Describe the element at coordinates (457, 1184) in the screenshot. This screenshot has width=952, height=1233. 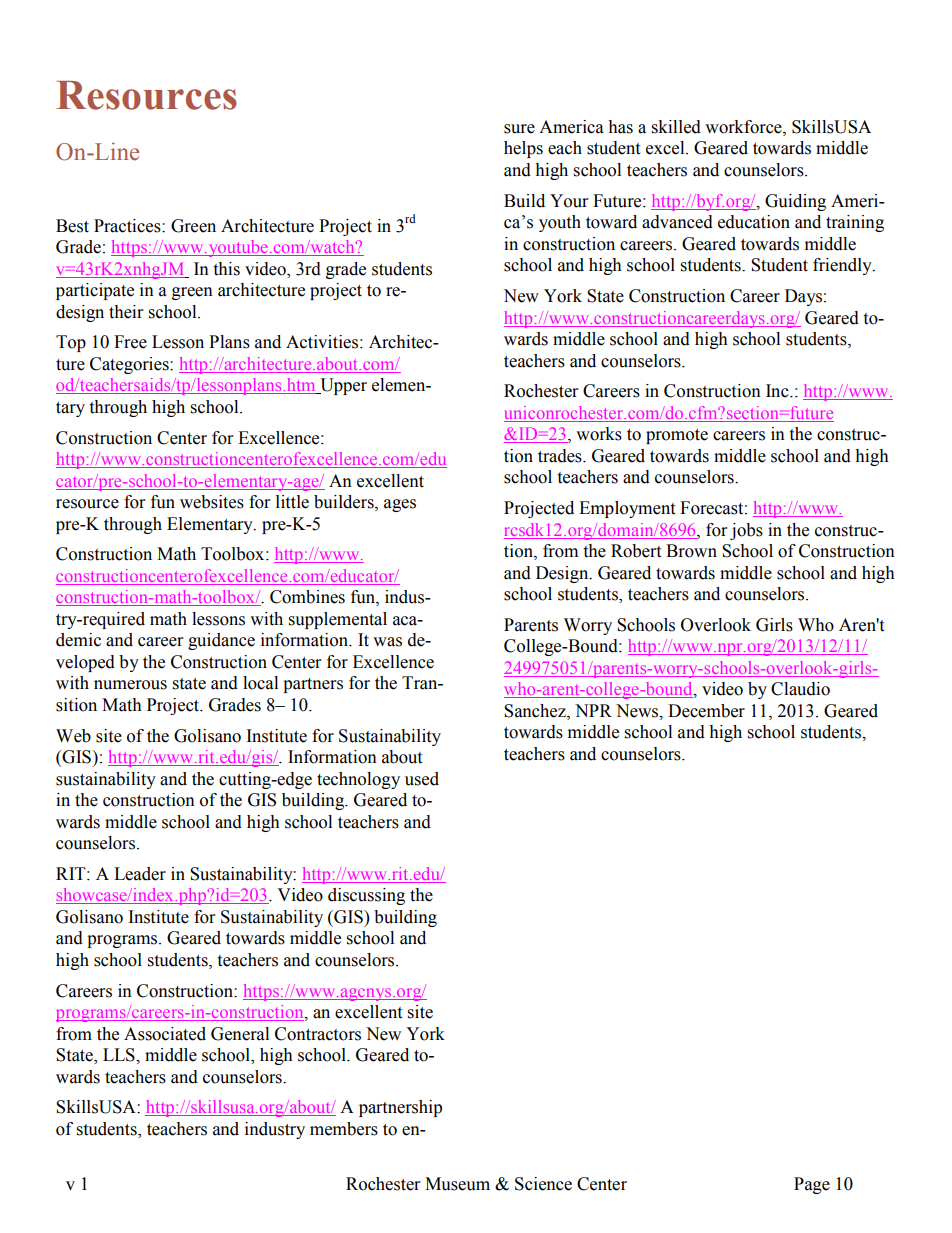
I see `Museum` at that location.
